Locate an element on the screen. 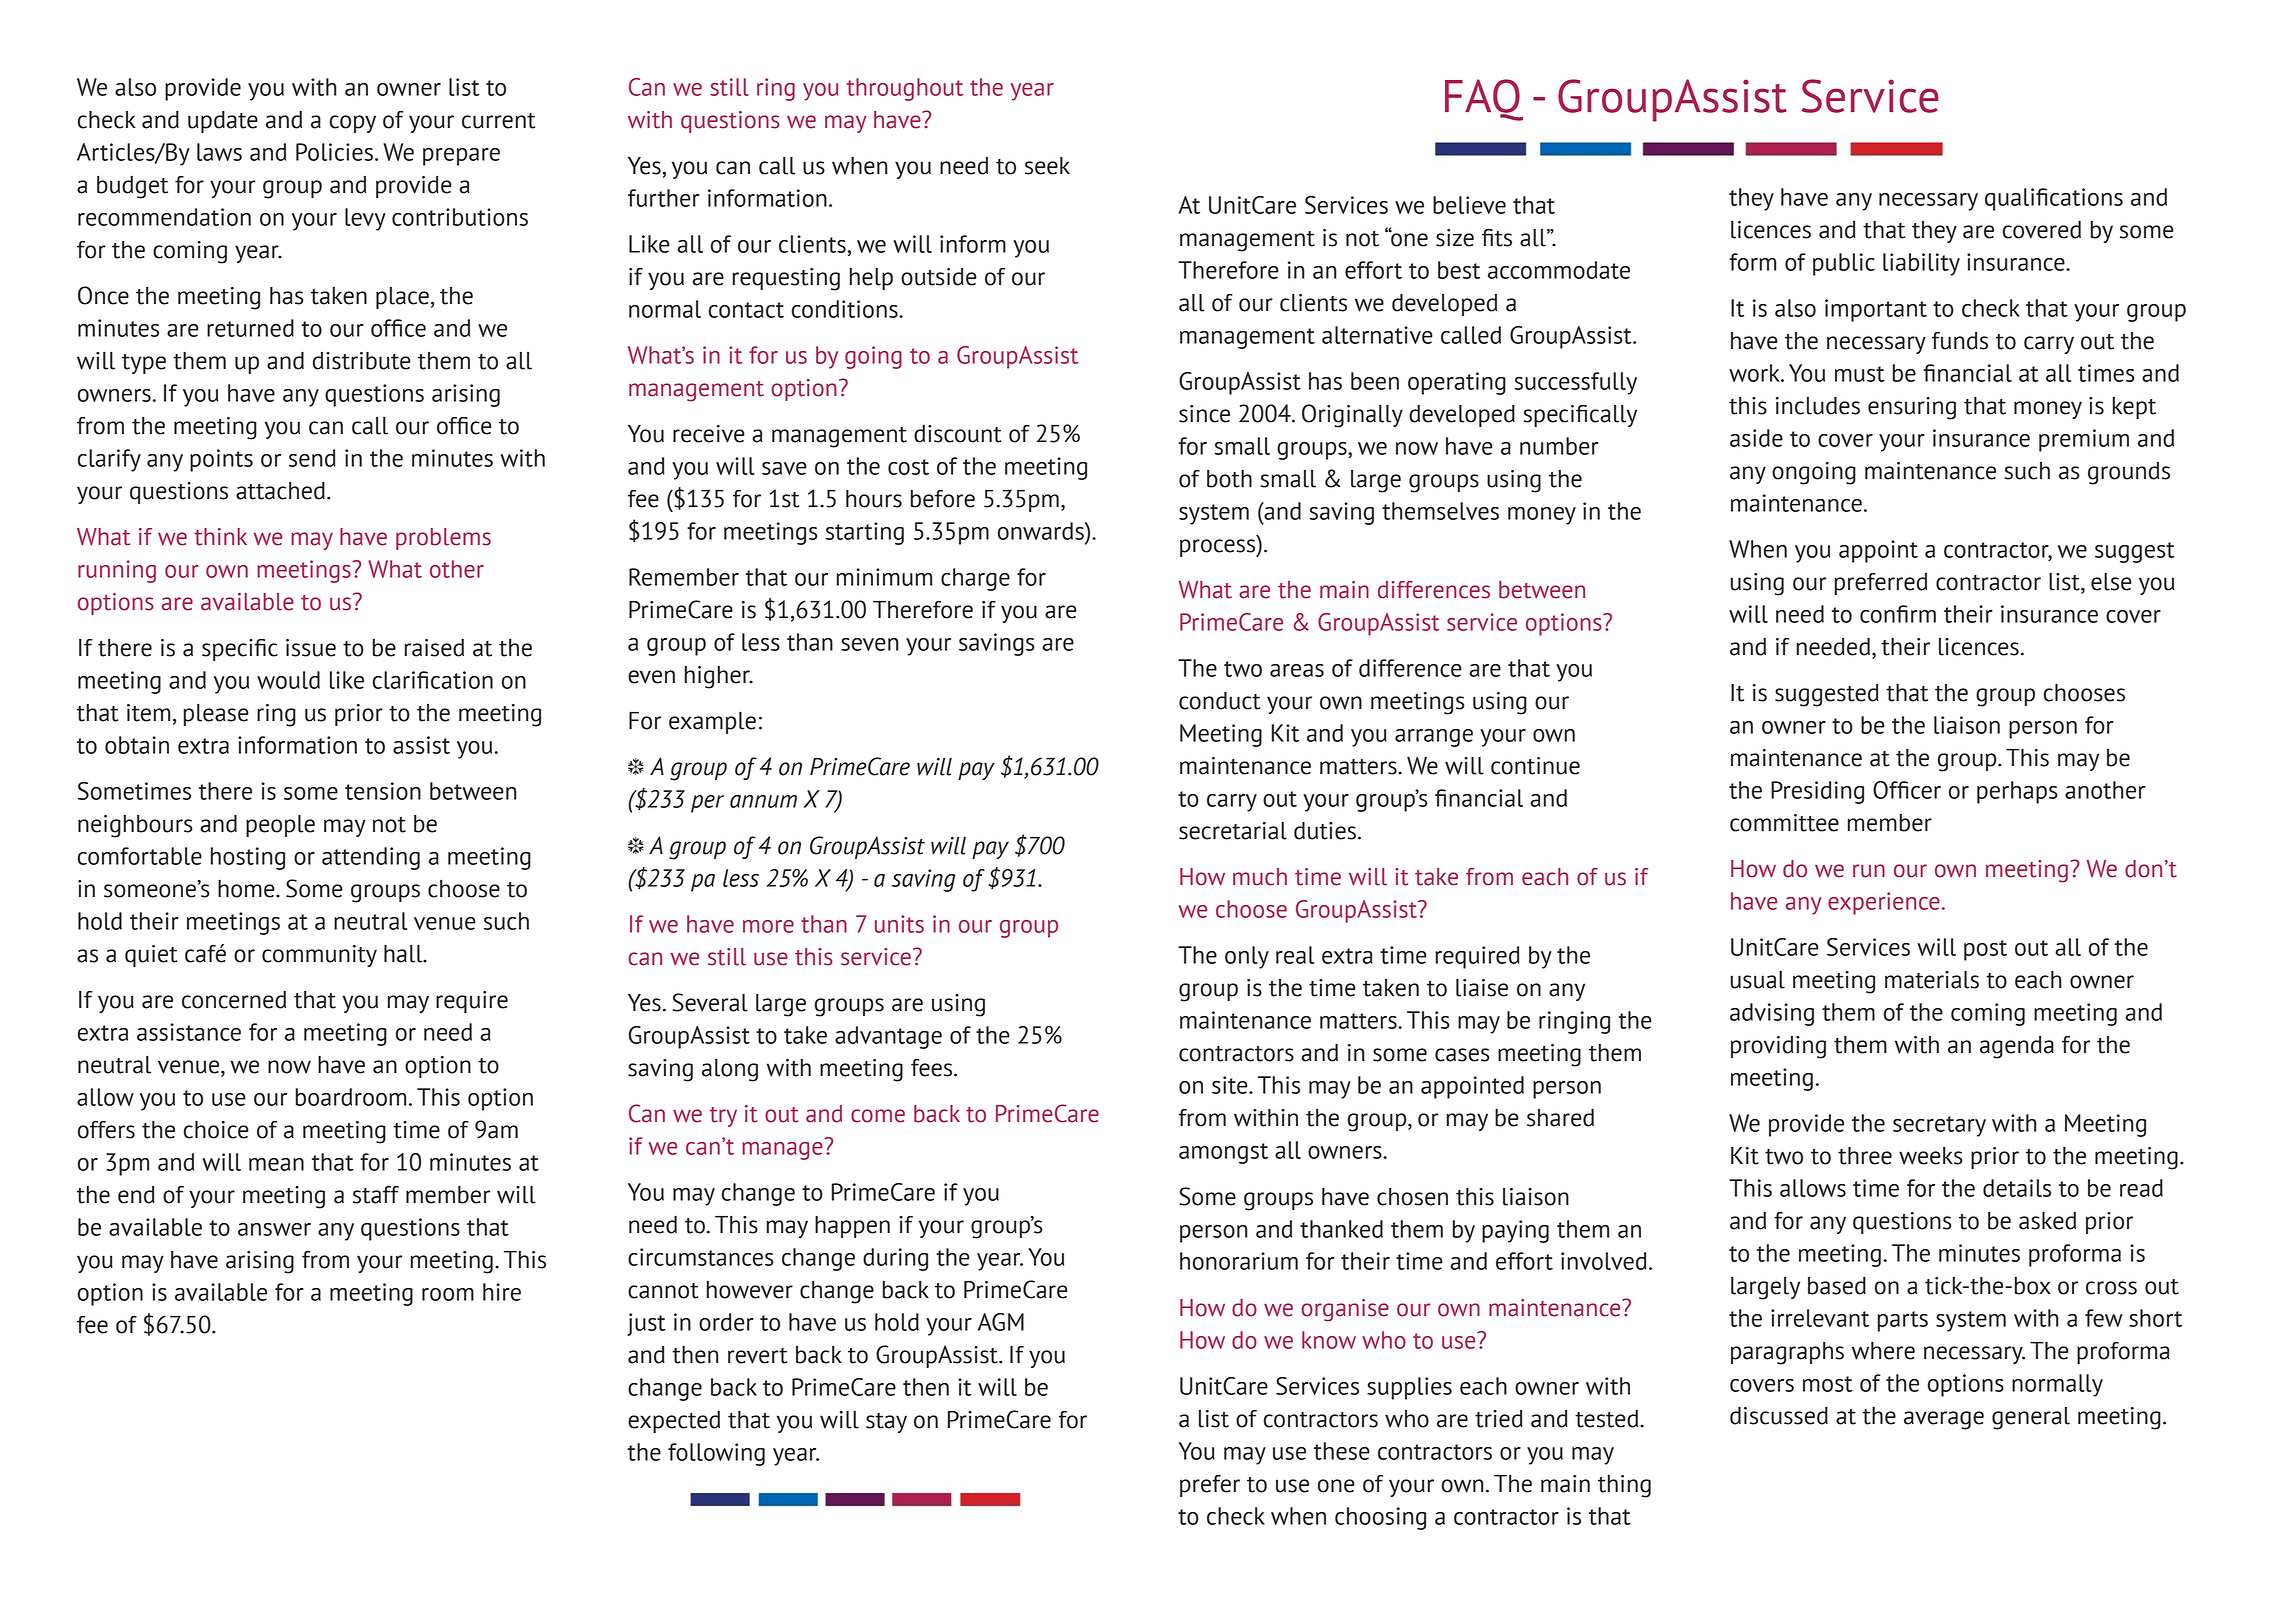  qualifications is located at coordinates (2054, 199).
